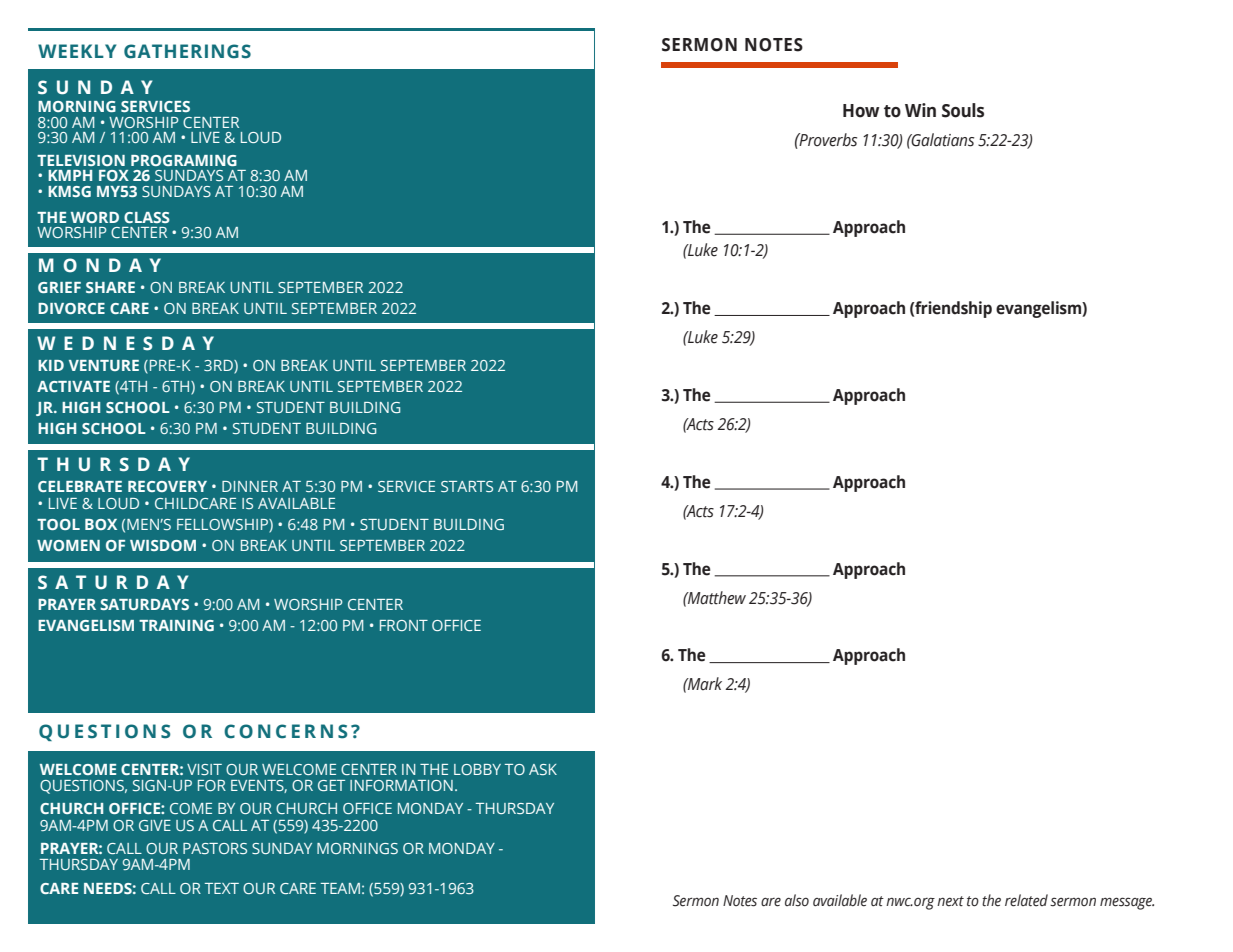 The image size is (1233, 952). Describe the element at coordinates (797, 900) in the screenshot. I see `also` at that location.
